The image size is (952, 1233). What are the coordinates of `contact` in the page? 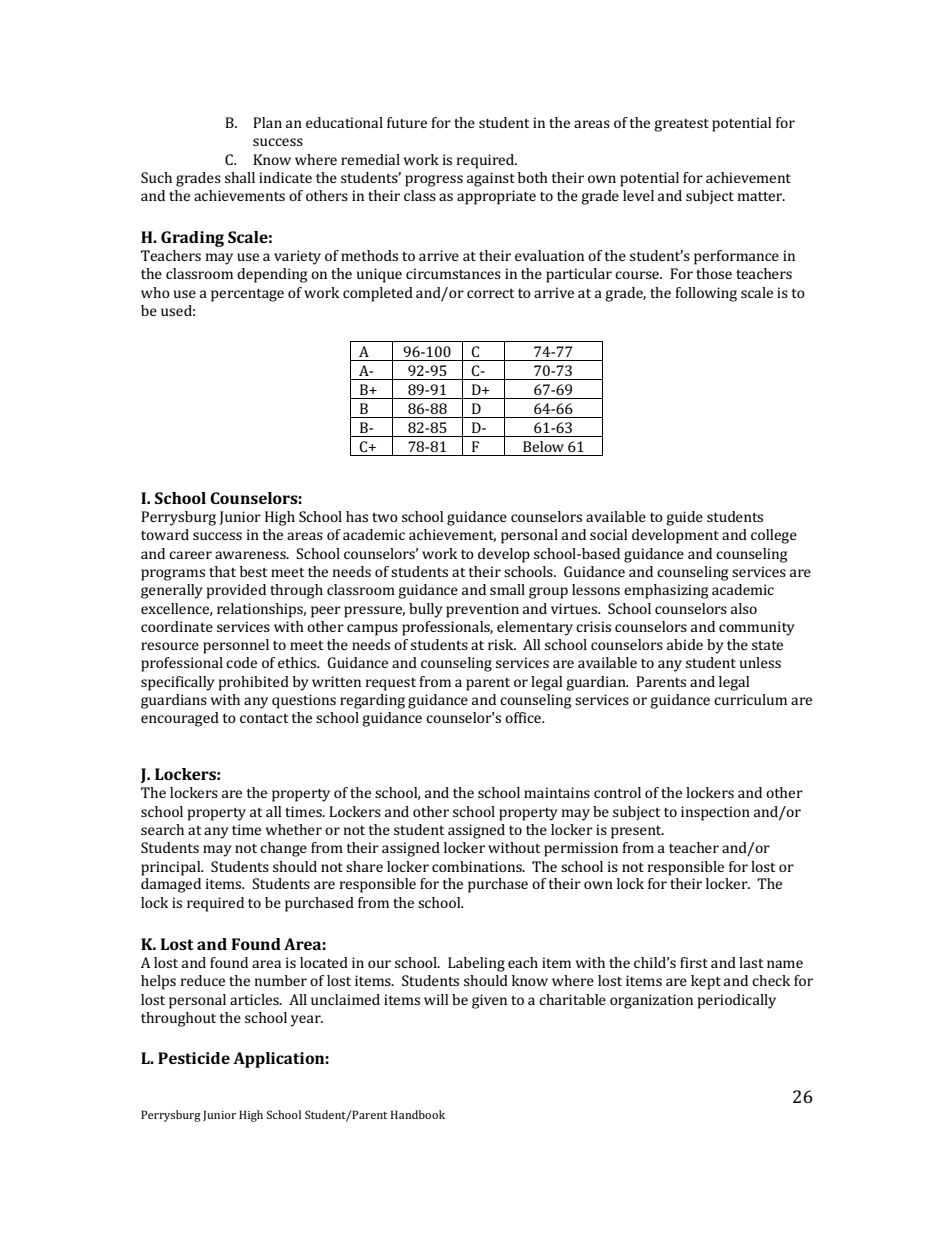 It's located at (264, 718).
